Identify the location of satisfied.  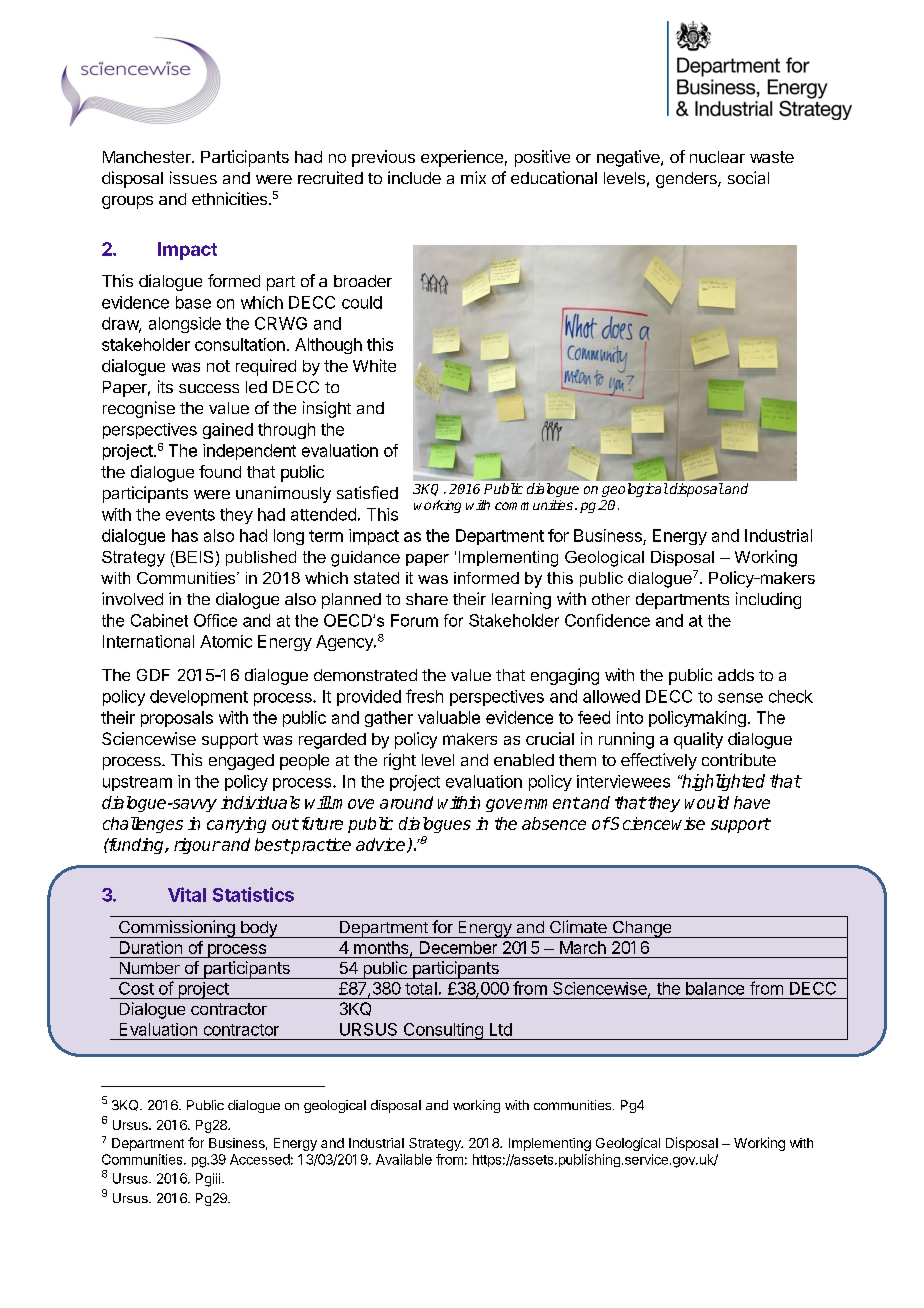
(367, 492).
